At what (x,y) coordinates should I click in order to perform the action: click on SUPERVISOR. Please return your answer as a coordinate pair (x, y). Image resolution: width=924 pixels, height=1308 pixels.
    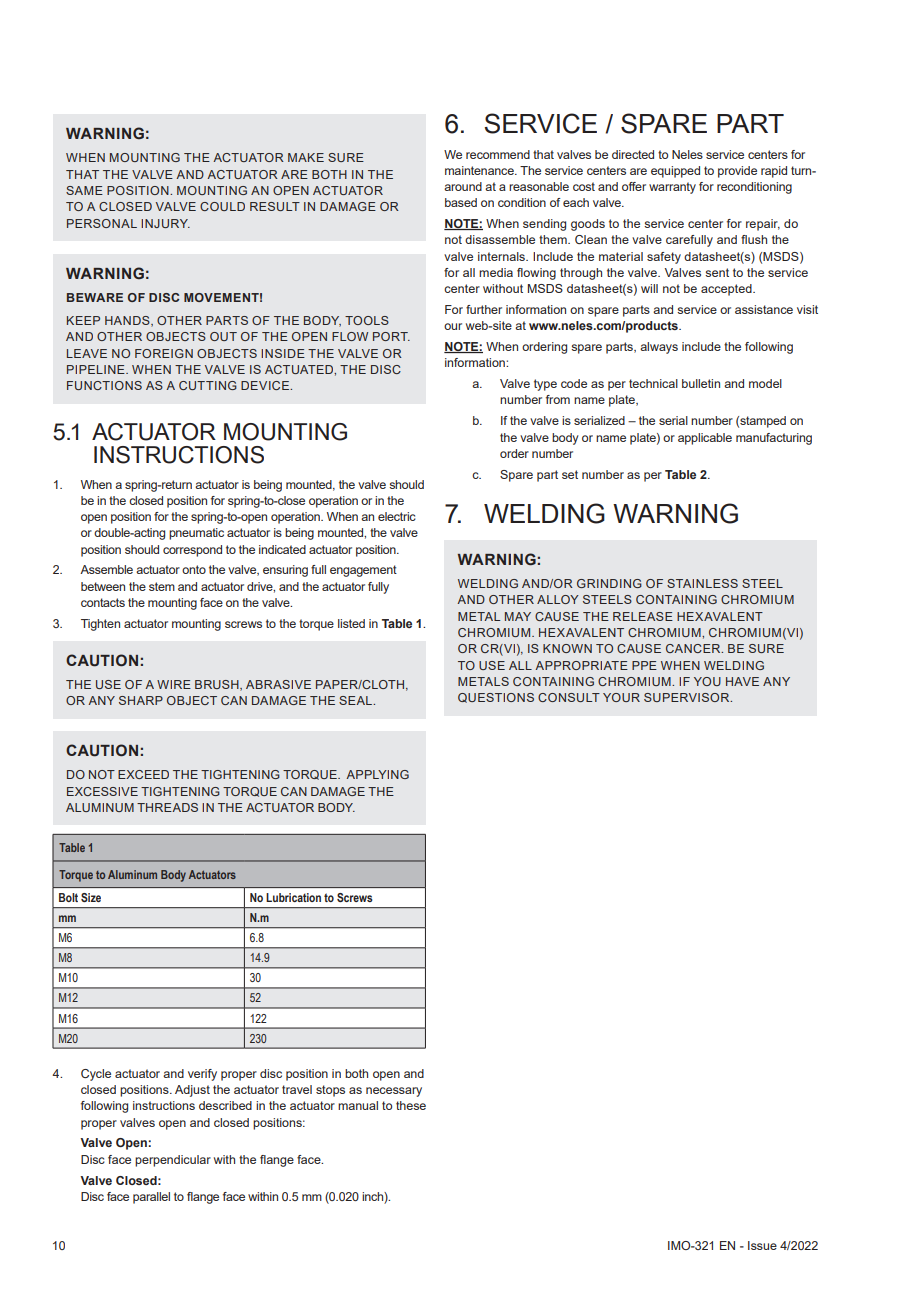
    Looking at the image, I should click on (688, 697).
